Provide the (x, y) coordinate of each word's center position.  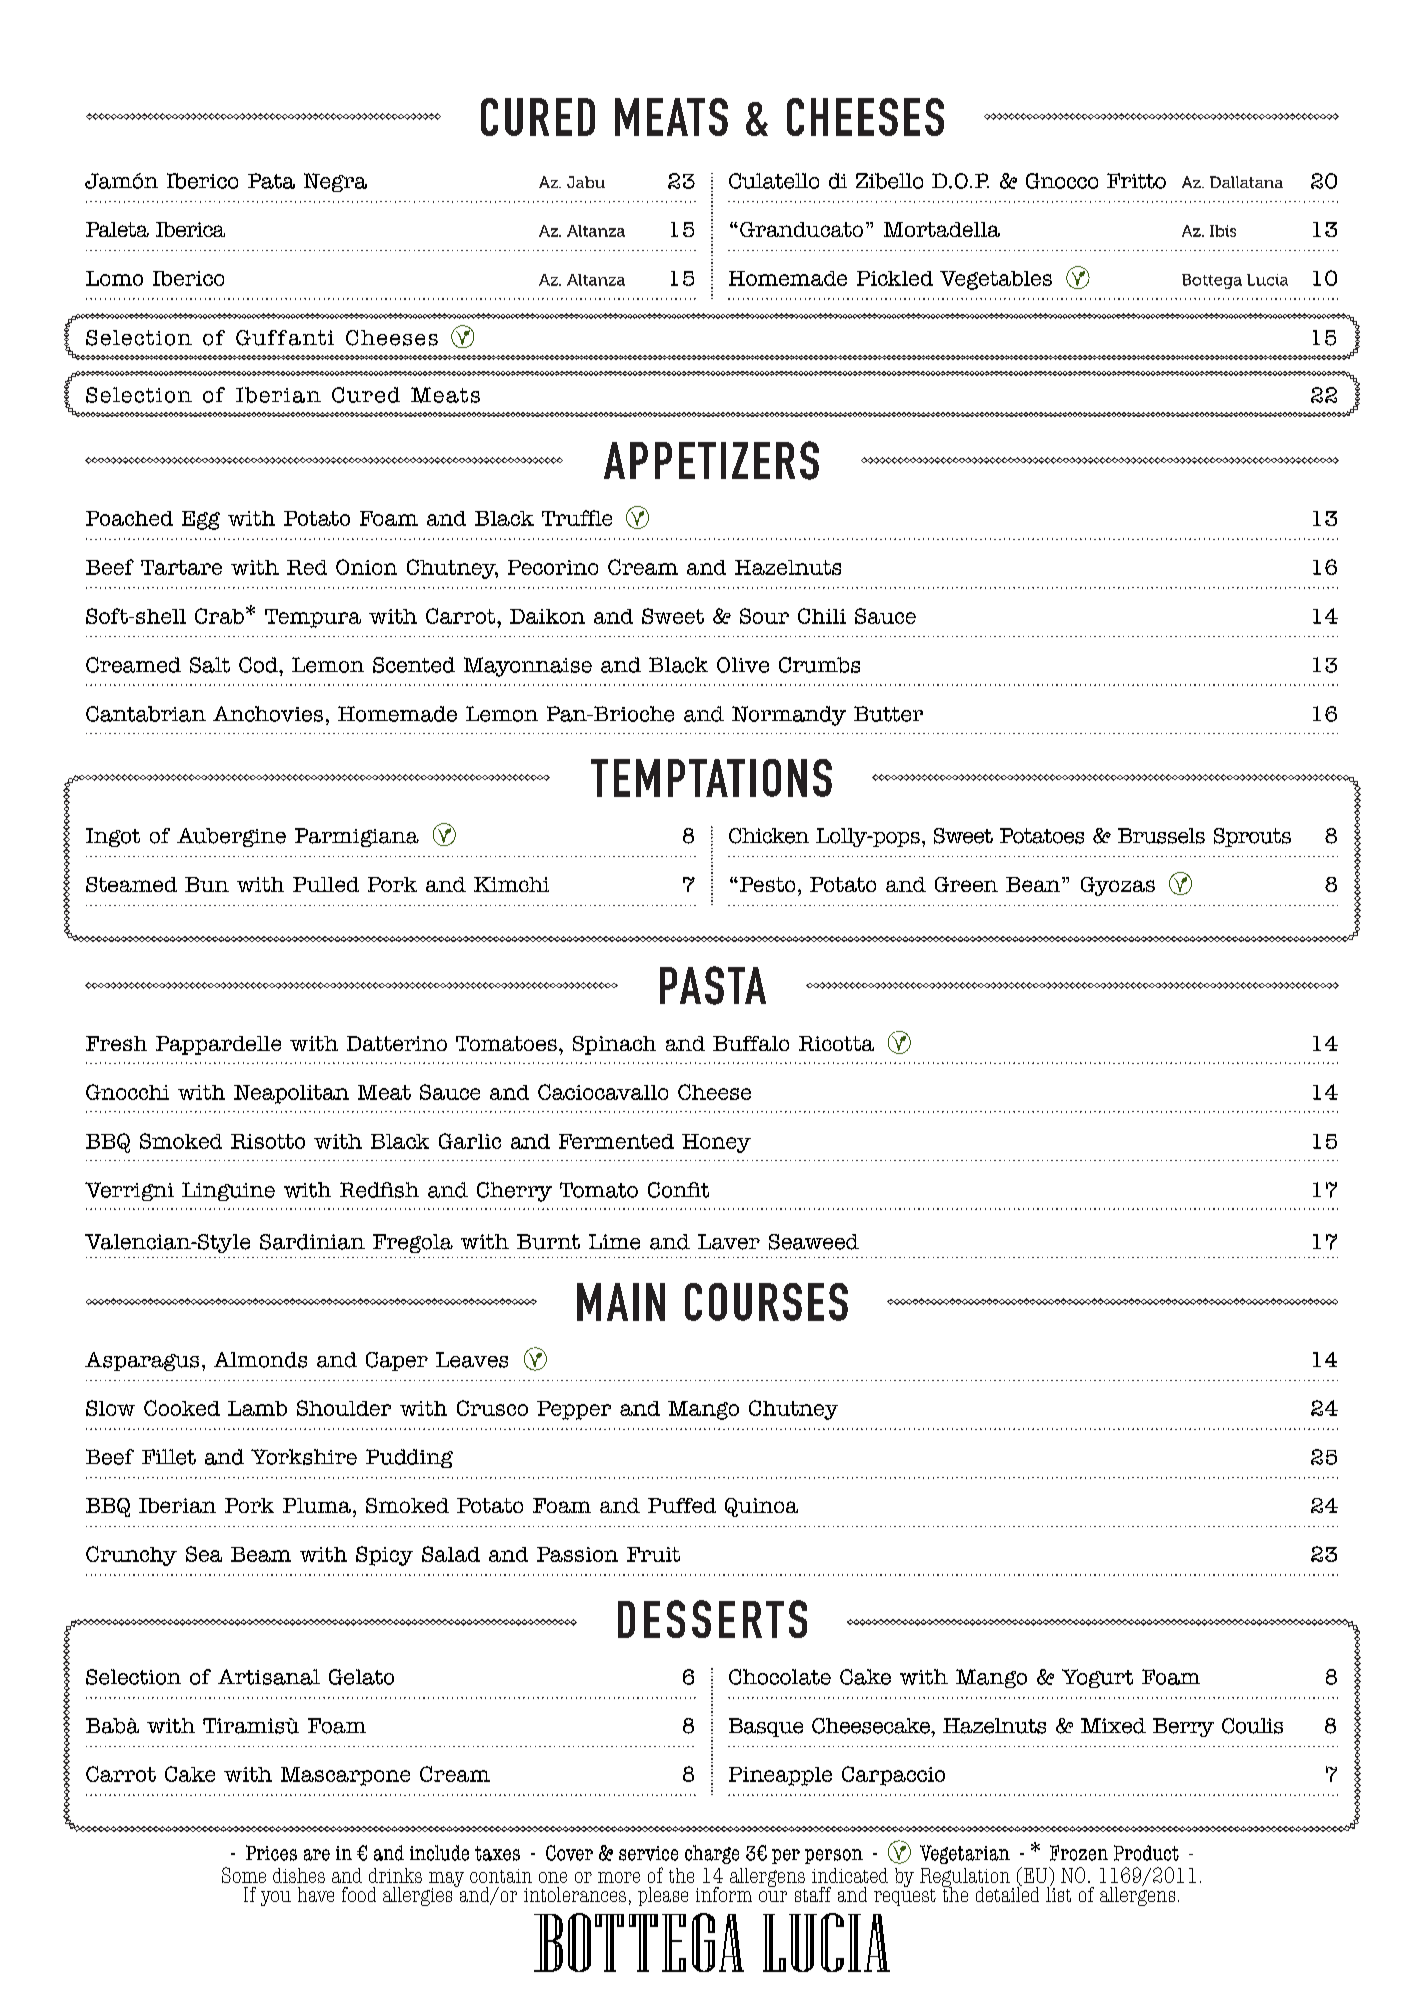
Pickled (895, 278)
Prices (271, 1853)
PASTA (713, 985)
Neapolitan (291, 1094)
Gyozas (1118, 886)
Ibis (1223, 231)
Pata (271, 181)
